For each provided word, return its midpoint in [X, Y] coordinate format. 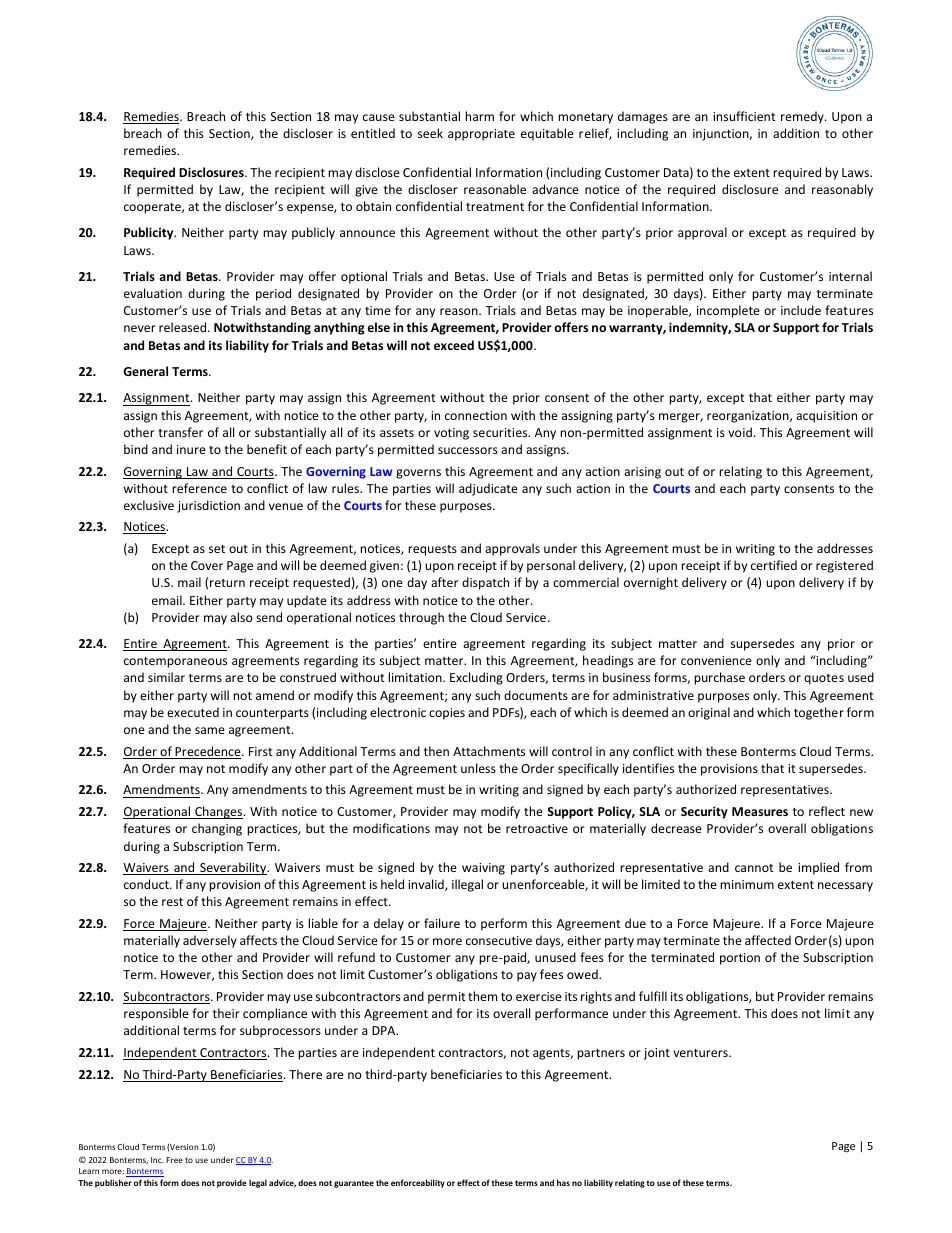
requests [432, 550]
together [819, 713]
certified [774, 565]
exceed [454, 345]
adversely [210, 941]
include [801, 310]
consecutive [499, 940]
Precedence [208, 752]
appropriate [481, 135]
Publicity [150, 233]
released [184, 327]
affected [768, 940]
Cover [207, 565]
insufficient [744, 116]
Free [174, 1160]
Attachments [489, 751]
